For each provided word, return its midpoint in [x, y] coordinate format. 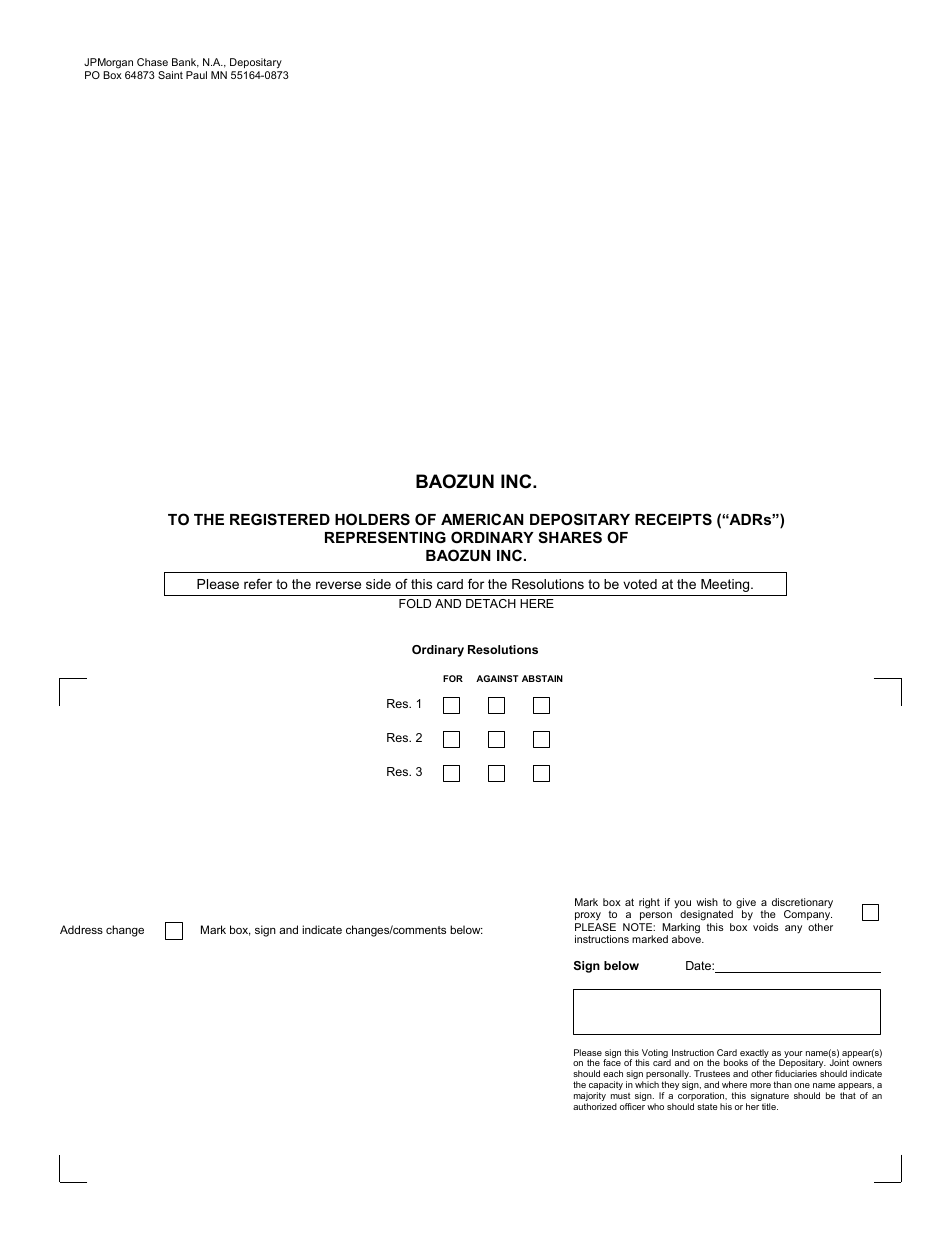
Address [81, 929]
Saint [170, 75]
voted [640, 584]
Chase [152, 62]
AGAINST [497, 678]
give [746, 904]
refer [258, 584]
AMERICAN [482, 519]
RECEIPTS [673, 519]
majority [590, 1096]
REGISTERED [280, 519]
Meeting [726, 585]
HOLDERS [372, 519]
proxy [588, 916]
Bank [185, 63]
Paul [196, 75]
